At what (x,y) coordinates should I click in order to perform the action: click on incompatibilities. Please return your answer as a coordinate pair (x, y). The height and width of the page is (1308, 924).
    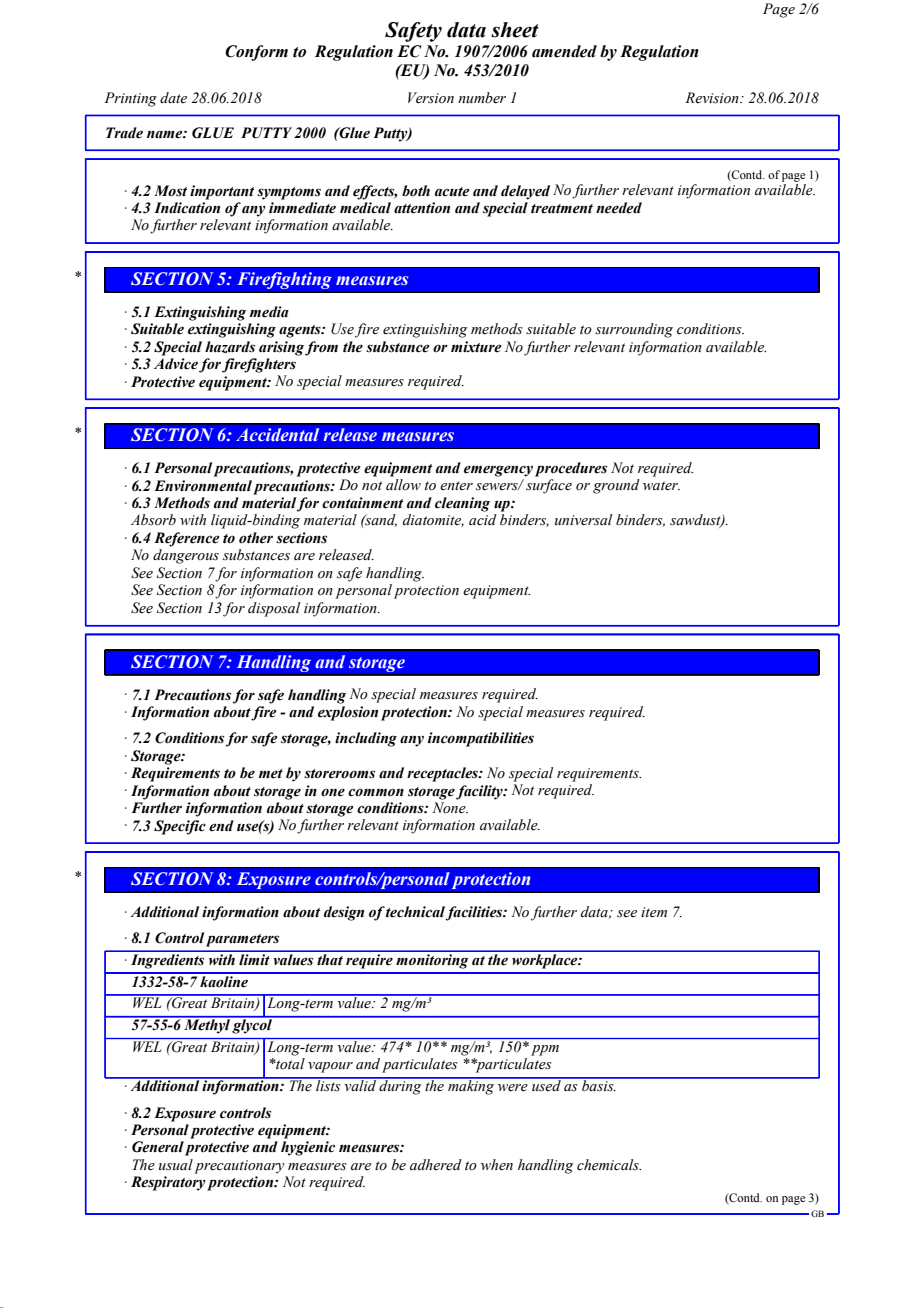
    Looking at the image, I should click on (481, 739).
